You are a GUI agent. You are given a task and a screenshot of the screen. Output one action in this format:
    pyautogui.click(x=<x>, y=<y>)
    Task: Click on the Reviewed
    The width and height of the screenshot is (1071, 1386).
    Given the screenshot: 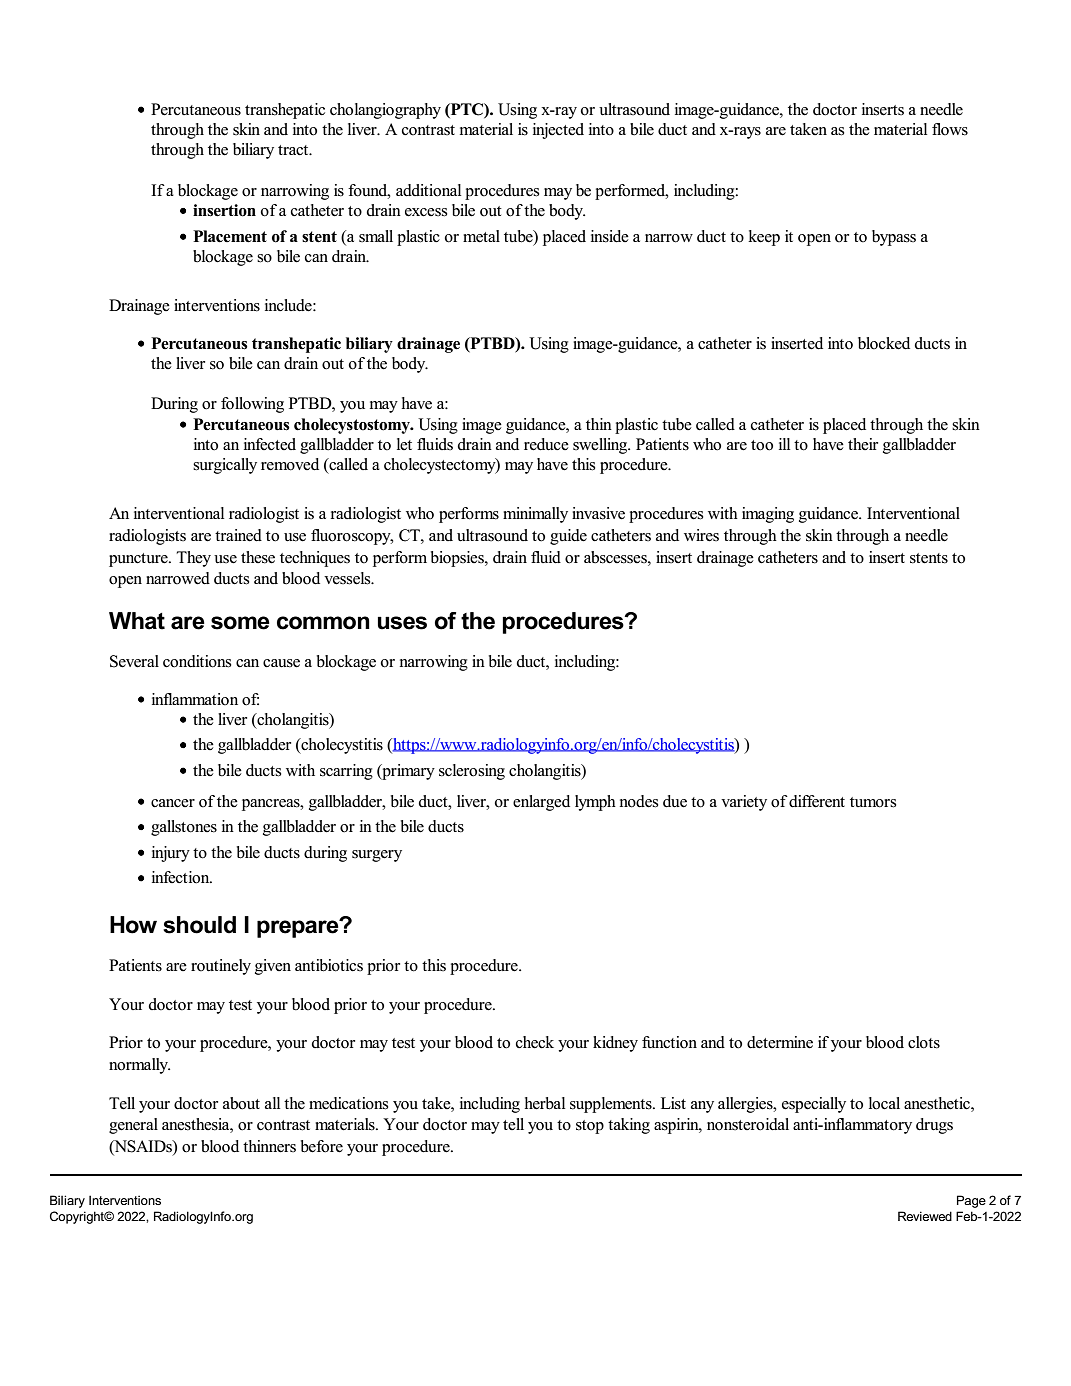 What is the action you would take?
    pyautogui.click(x=925, y=1216)
